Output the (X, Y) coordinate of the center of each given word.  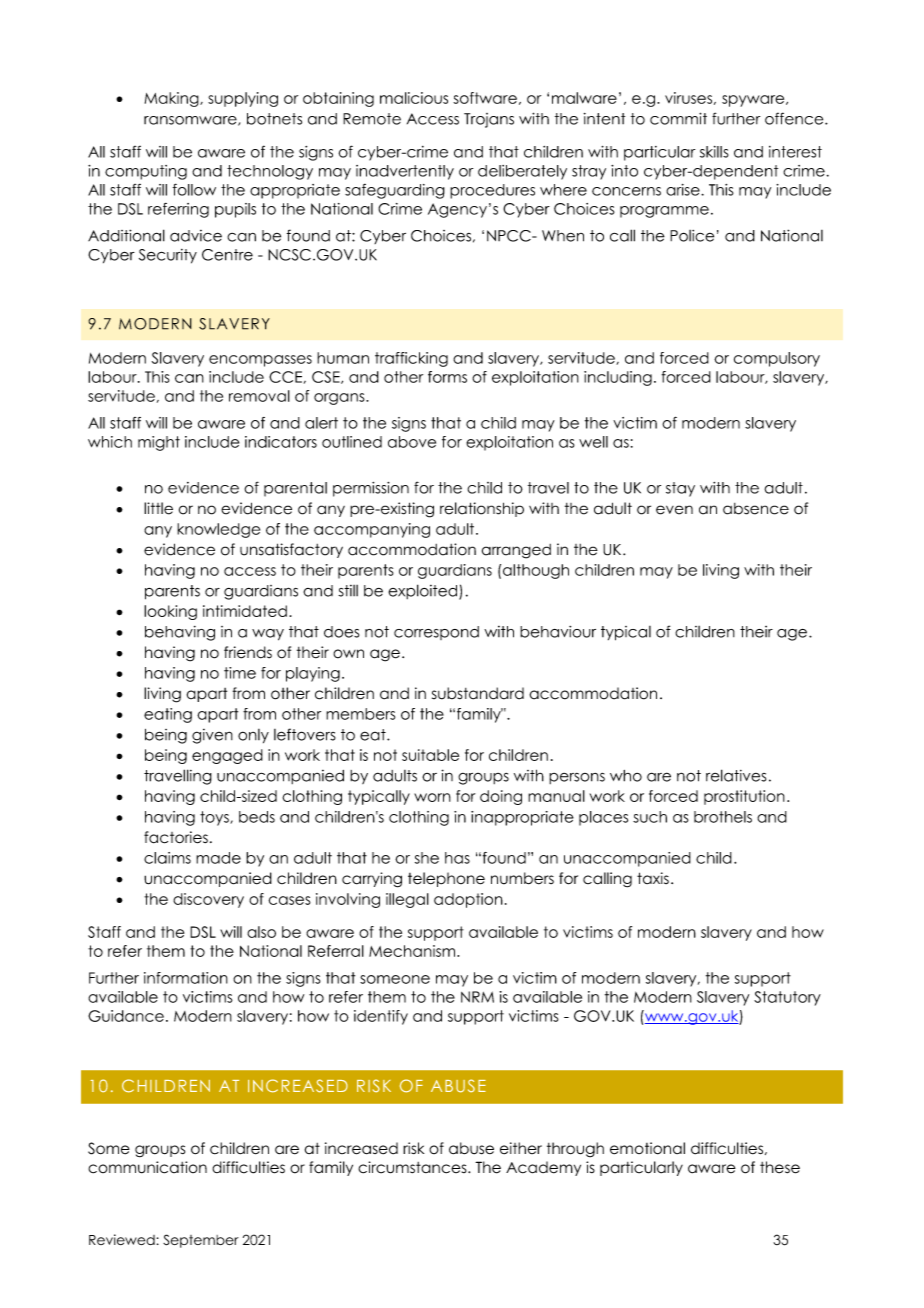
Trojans (489, 120)
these (780, 1167)
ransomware (191, 121)
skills (714, 152)
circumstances (413, 1167)
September (201, 1241)
